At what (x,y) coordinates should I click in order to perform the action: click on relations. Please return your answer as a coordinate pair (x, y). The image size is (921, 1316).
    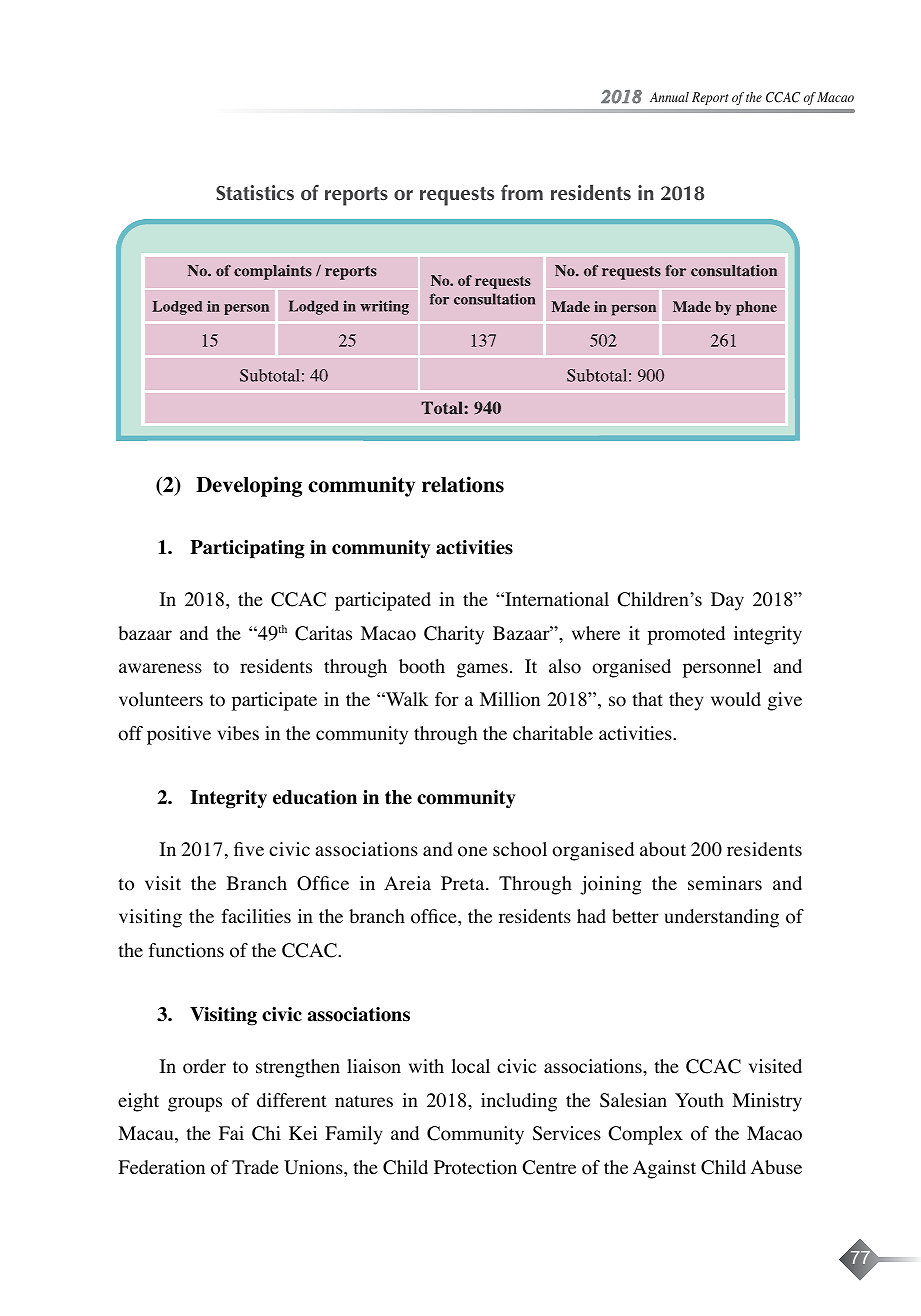
    Looking at the image, I should click on (463, 484).
